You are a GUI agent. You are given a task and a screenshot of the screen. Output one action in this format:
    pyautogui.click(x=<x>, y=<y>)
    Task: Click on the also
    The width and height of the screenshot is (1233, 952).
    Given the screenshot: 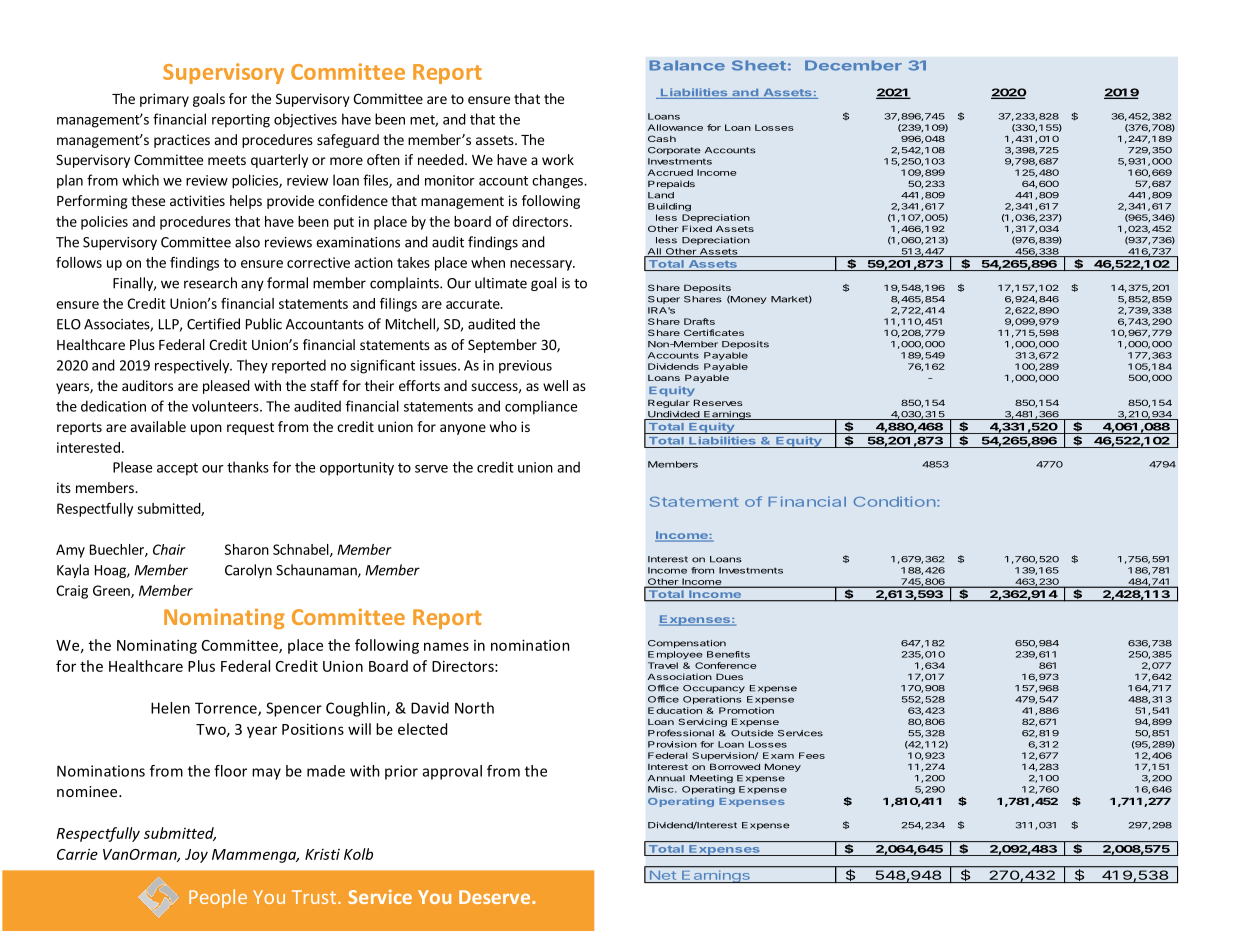 What is the action you would take?
    pyautogui.click(x=247, y=242)
